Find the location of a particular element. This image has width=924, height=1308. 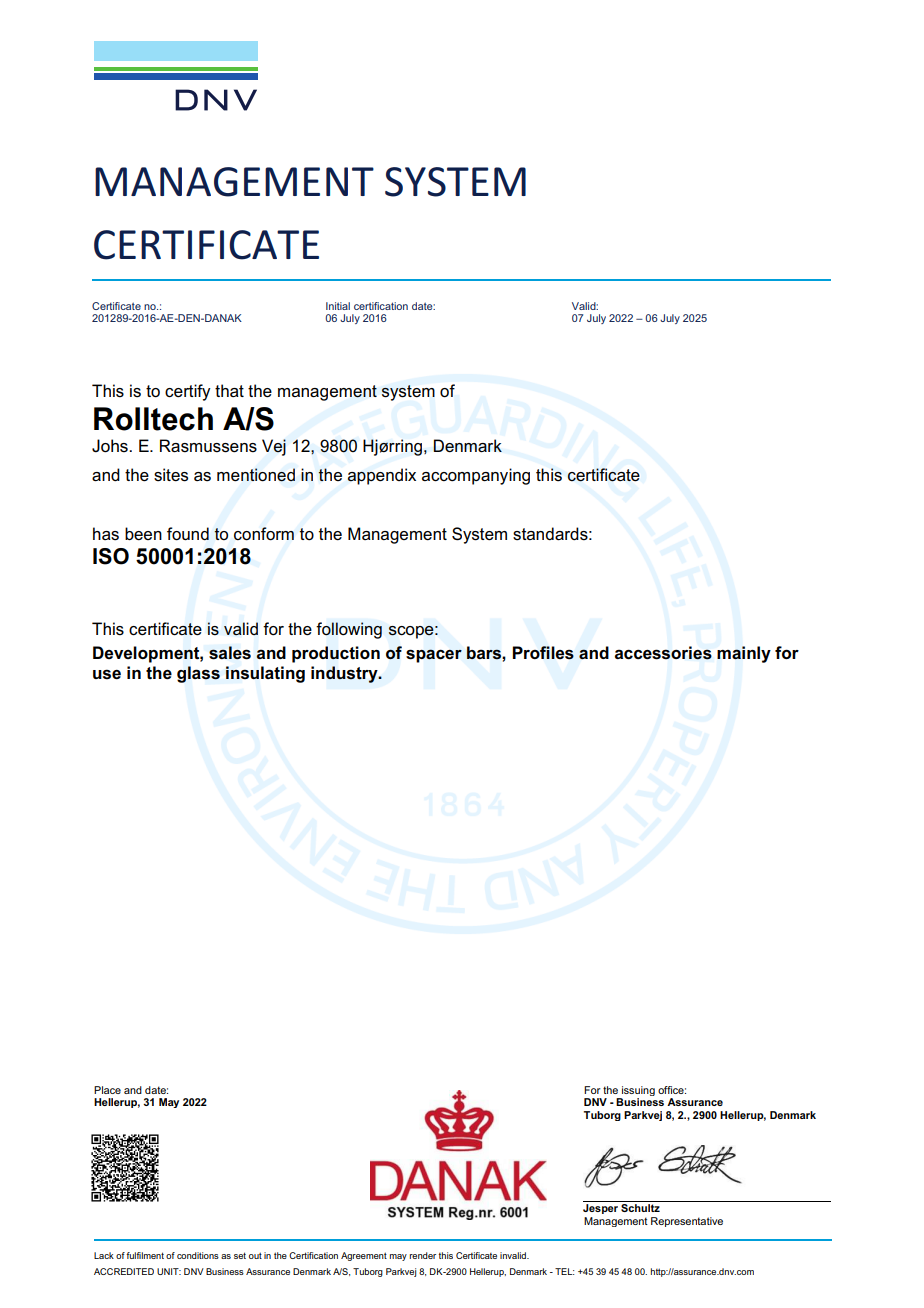

accompanying is located at coordinates (476, 476).
